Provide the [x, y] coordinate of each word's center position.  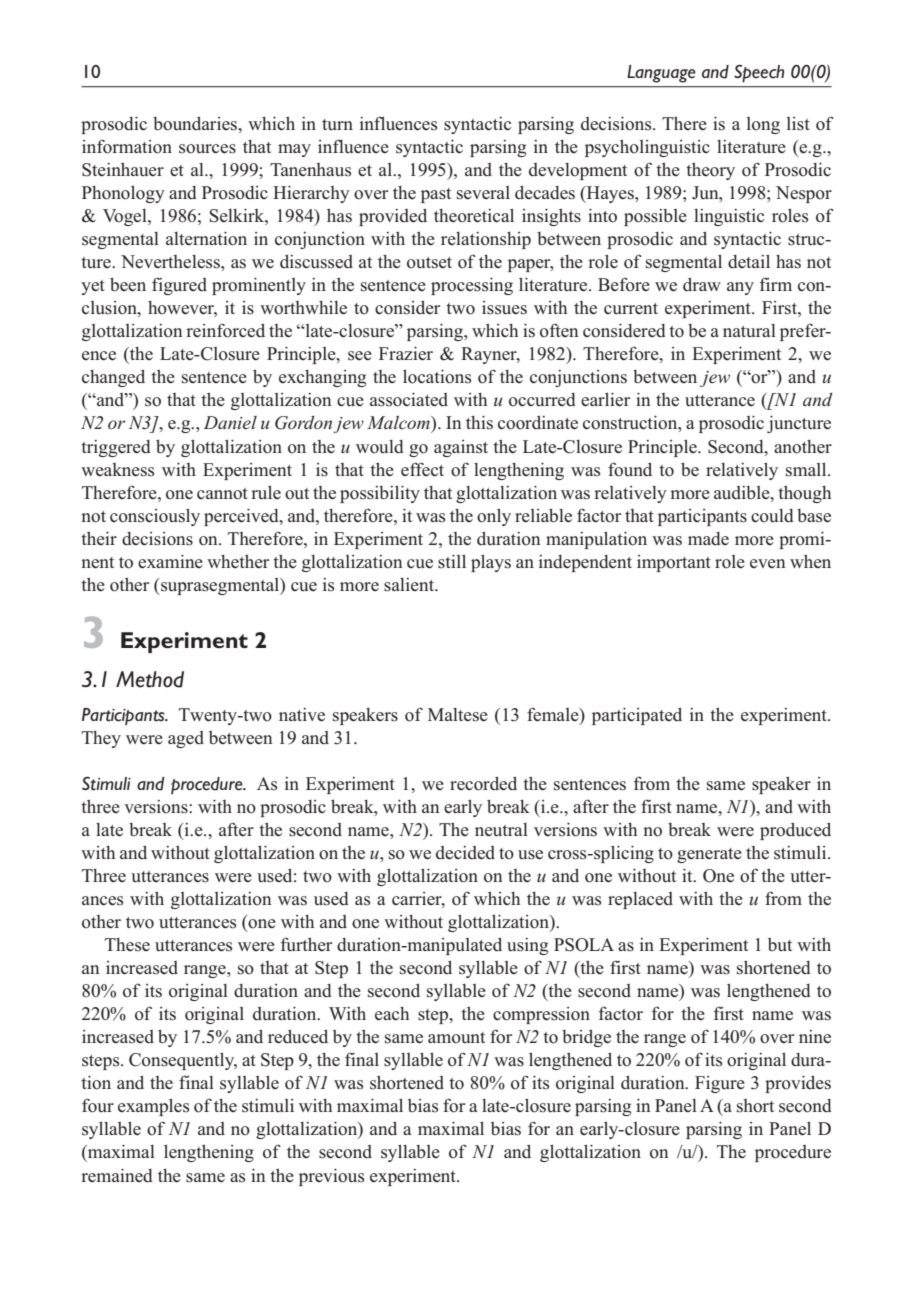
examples [153, 1107]
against [461, 448]
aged [186, 739]
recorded [483, 783]
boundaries [196, 123]
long [763, 125]
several [483, 193]
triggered [116, 448]
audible [743, 493]
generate [709, 855]
